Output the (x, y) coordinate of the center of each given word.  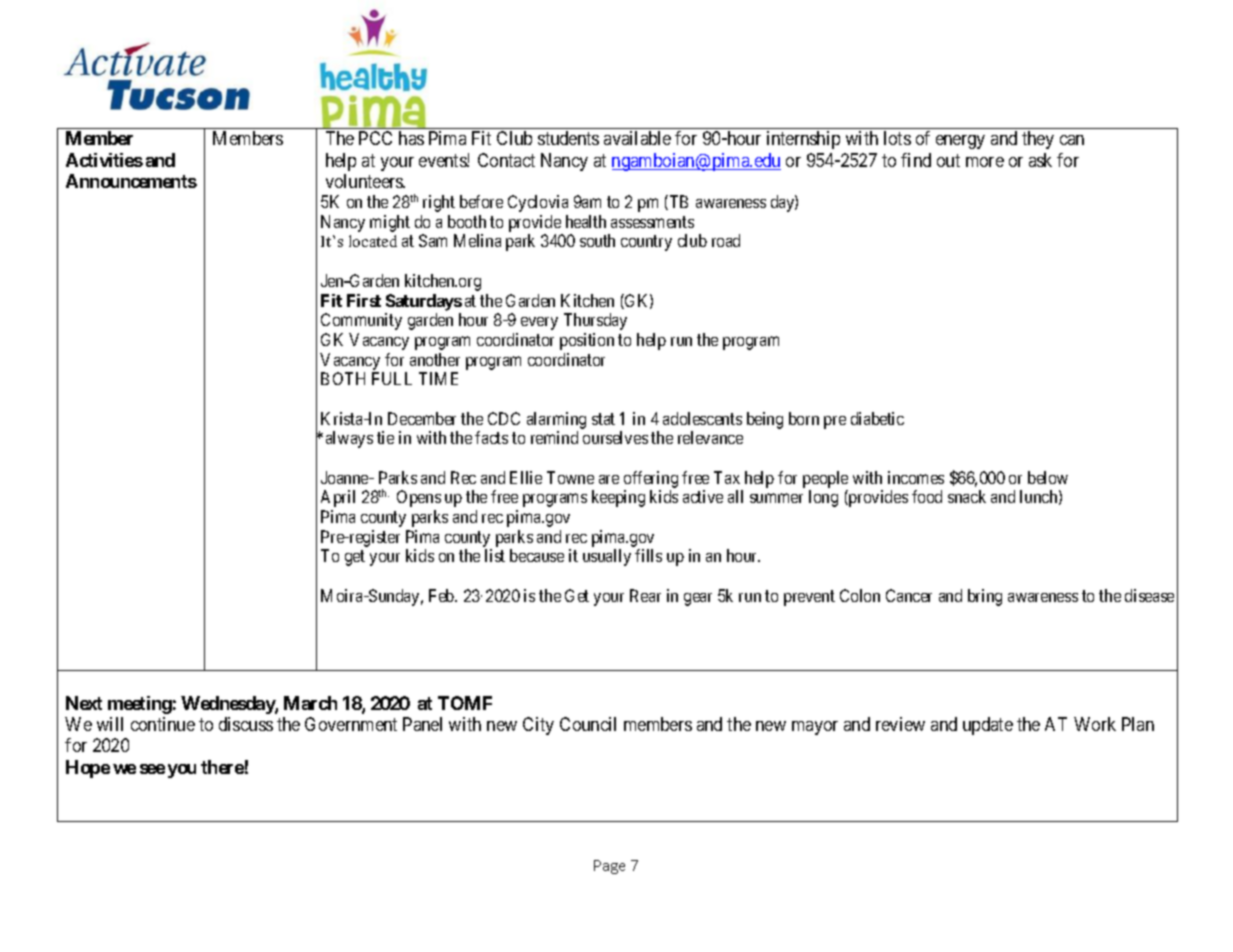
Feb (442, 595)
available (637, 138)
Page (609, 867)
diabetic (877, 418)
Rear (645, 595)
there (222, 767)
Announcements (131, 181)
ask (1040, 160)
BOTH (343, 378)
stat (603, 419)
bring (985, 597)
